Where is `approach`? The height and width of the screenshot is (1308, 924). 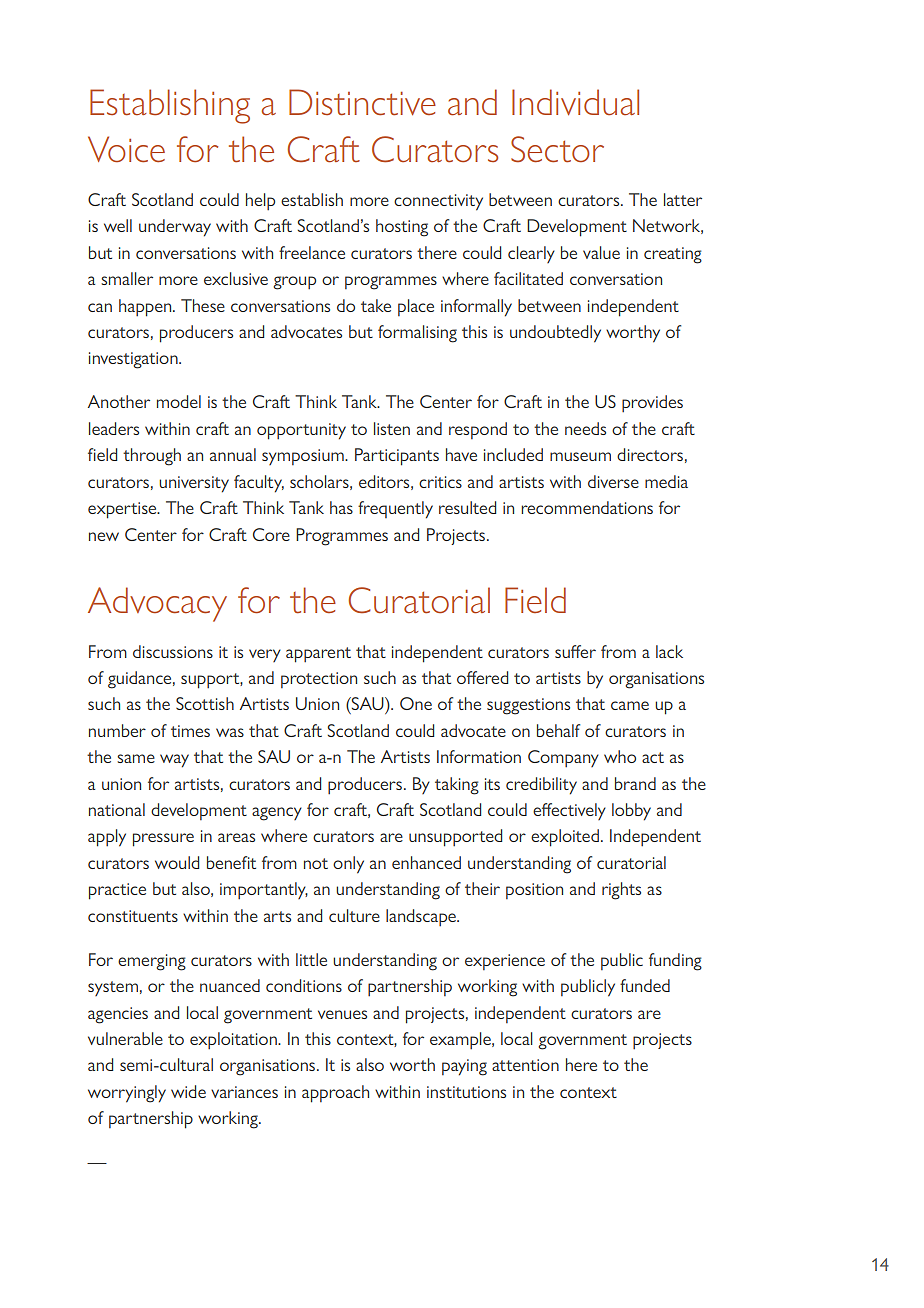 approach is located at coordinates (335, 1094).
